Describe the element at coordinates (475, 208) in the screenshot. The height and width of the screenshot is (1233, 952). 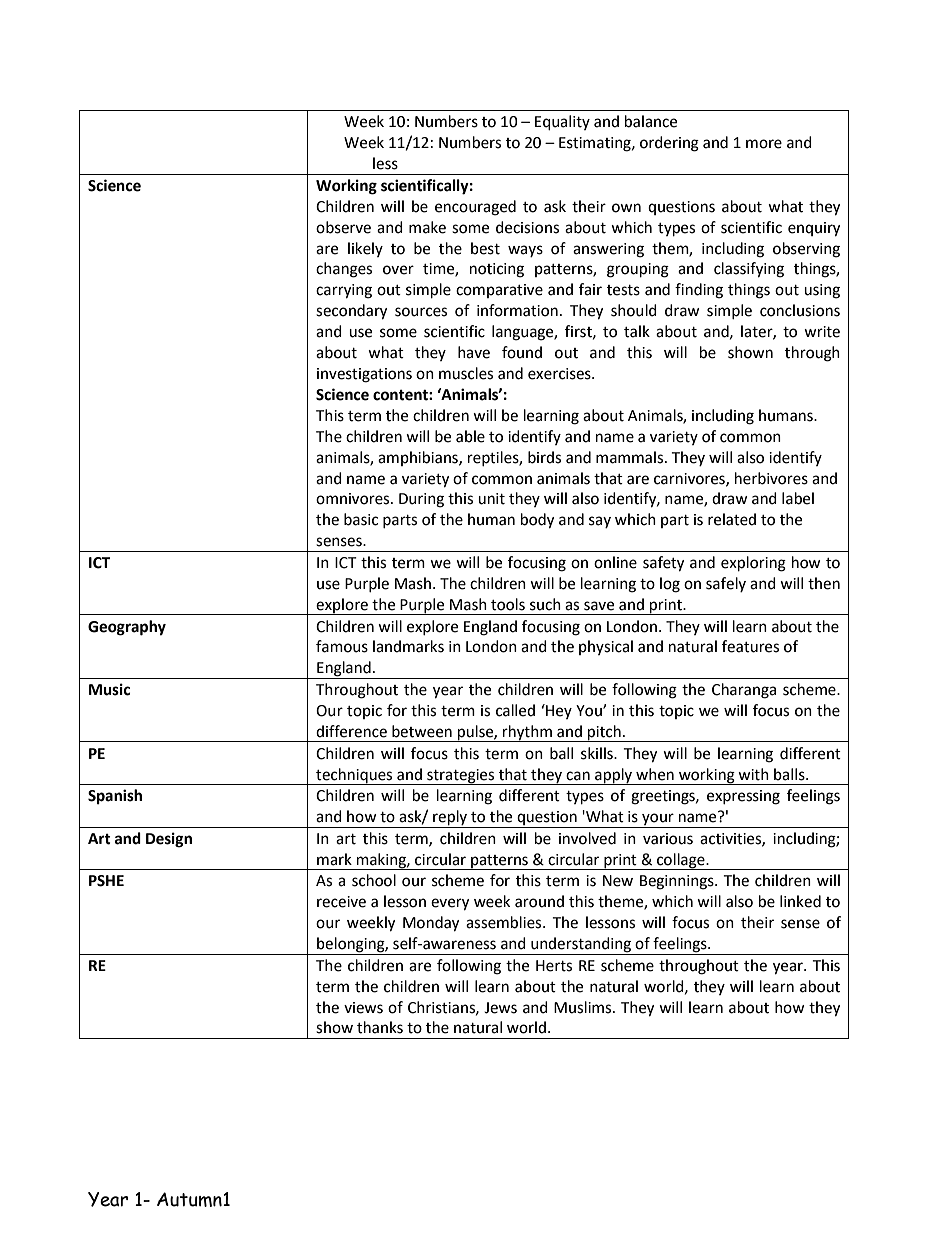
I see `encouraged` at that location.
